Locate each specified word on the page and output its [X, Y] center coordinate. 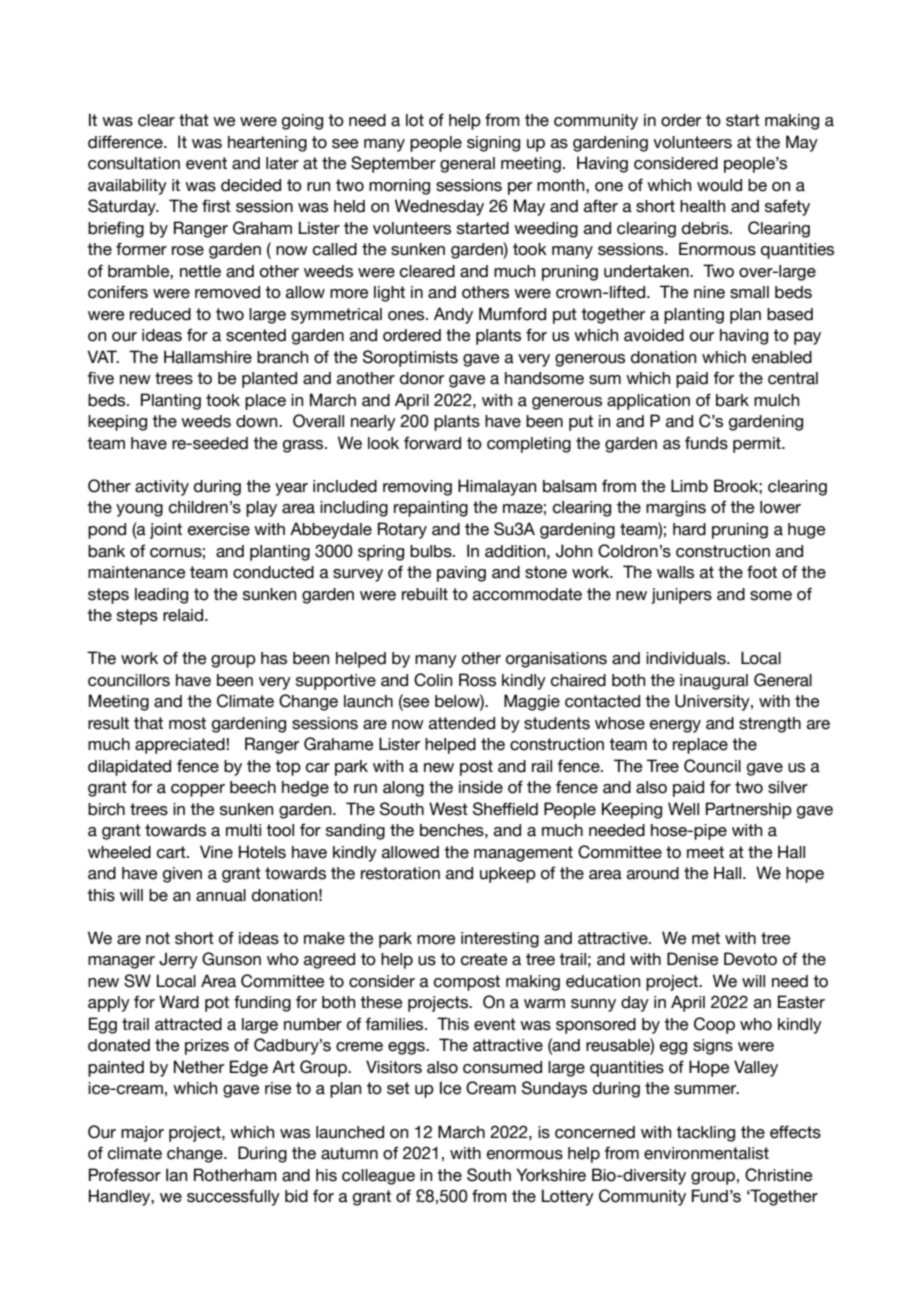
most [187, 723]
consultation [134, 163]
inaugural [714, 682]
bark [732, 400]
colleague [378, 1177]
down [258, 421]
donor [422, 378]
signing [493, 144]
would [719, 185]
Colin [433, 680]
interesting [500, 940]
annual [221, 895]
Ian [176, 1175]
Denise [692, 959]
